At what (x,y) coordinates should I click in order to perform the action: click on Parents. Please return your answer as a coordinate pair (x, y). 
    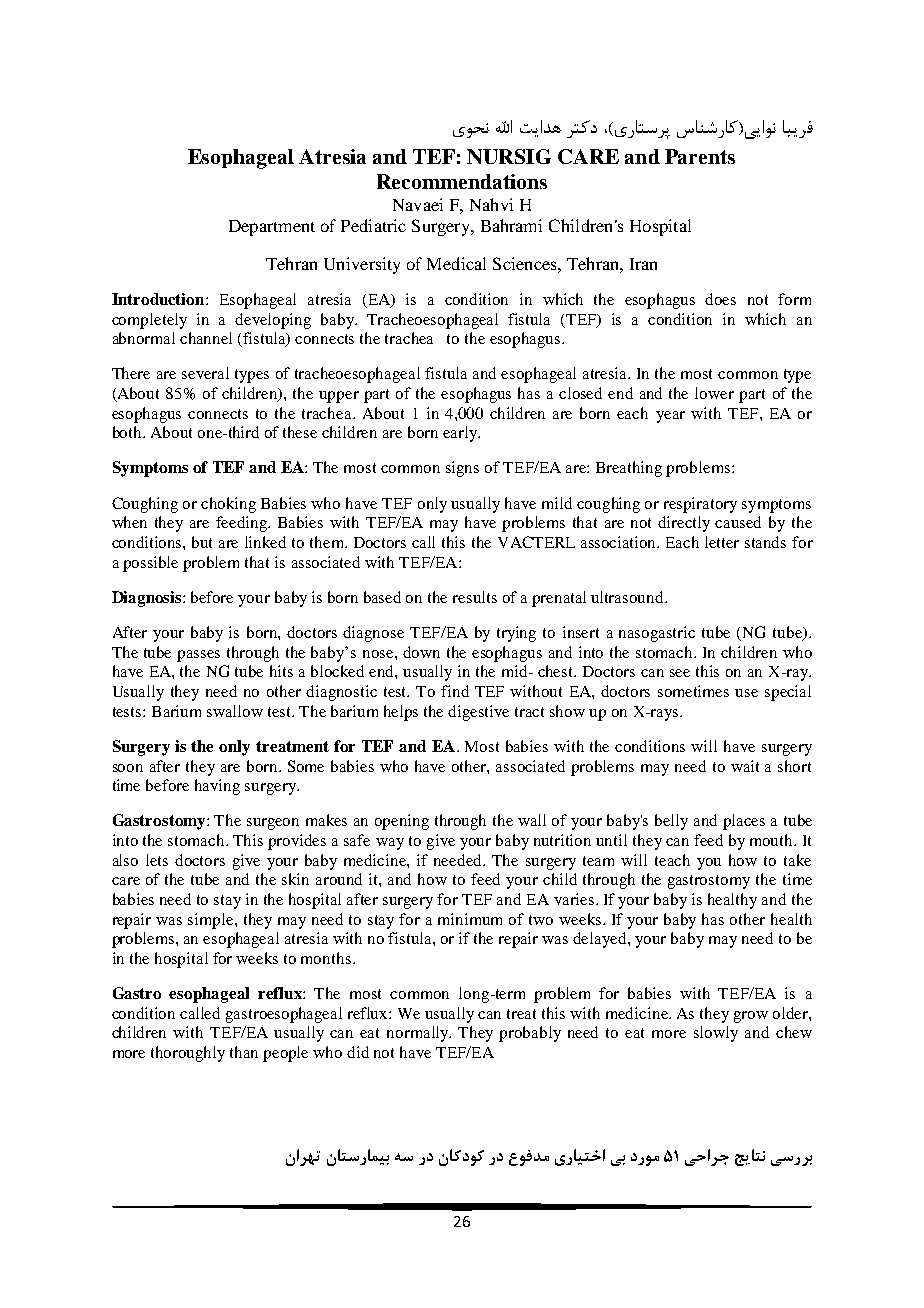
    Looking at the image, I should click on (700, 156).
